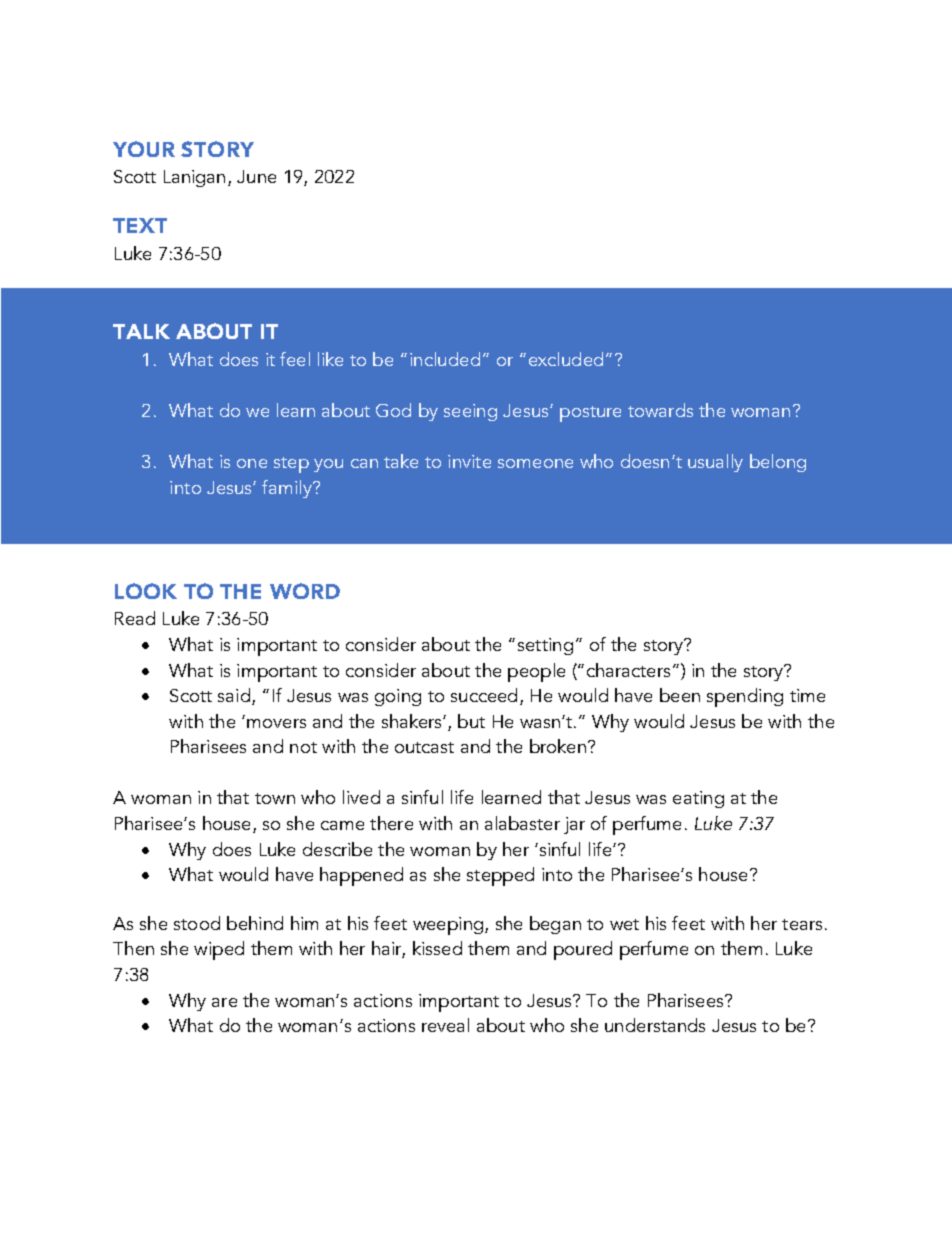 This screenshot has height=1233, width=952. I want to click on included, so click(445, 359).
